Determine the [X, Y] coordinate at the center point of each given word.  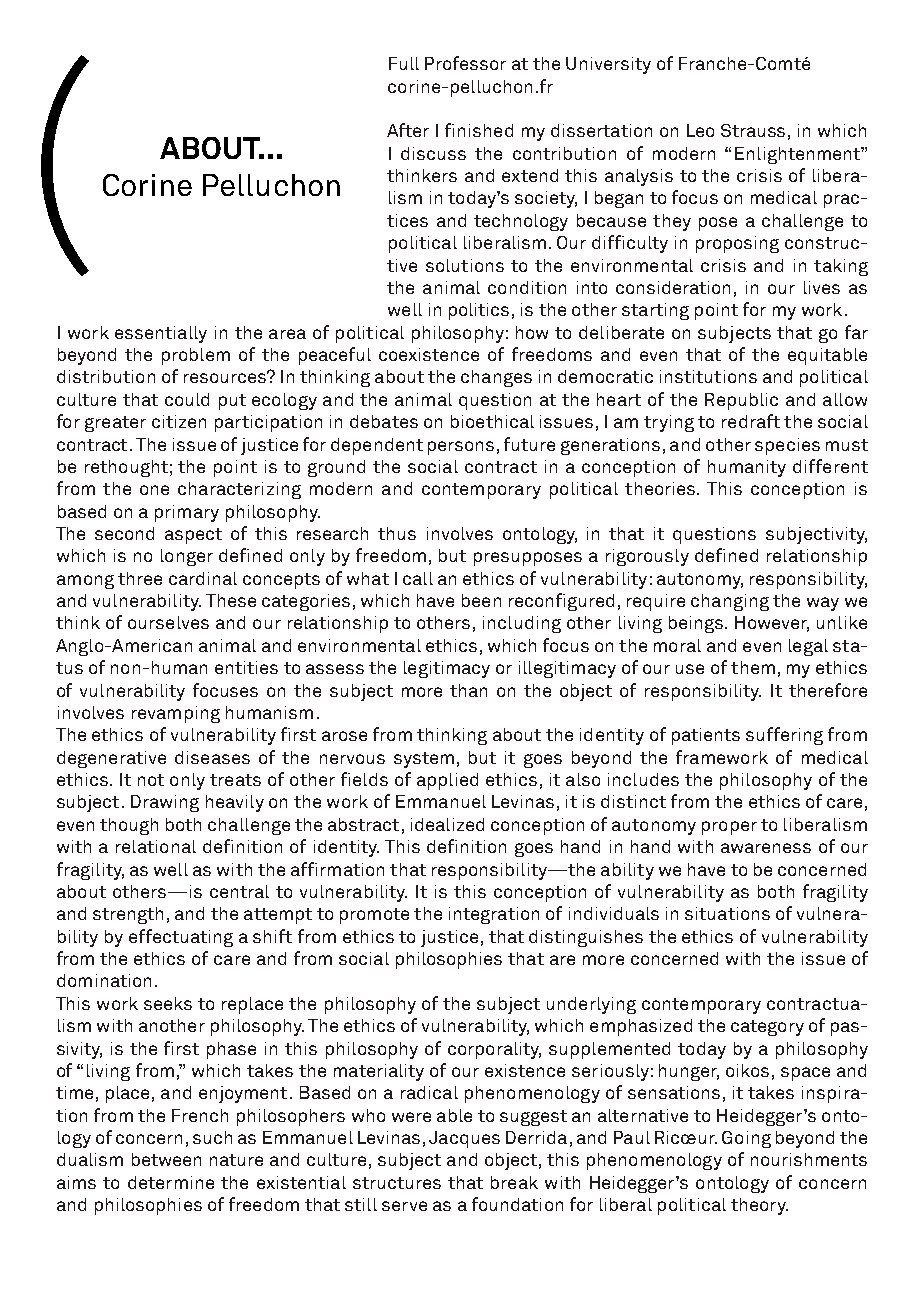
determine [171, 1182]
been [481, 600]
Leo [700, 130]
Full [404, 63]
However [772, 624]
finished [479, 130]
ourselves [168, 622]
